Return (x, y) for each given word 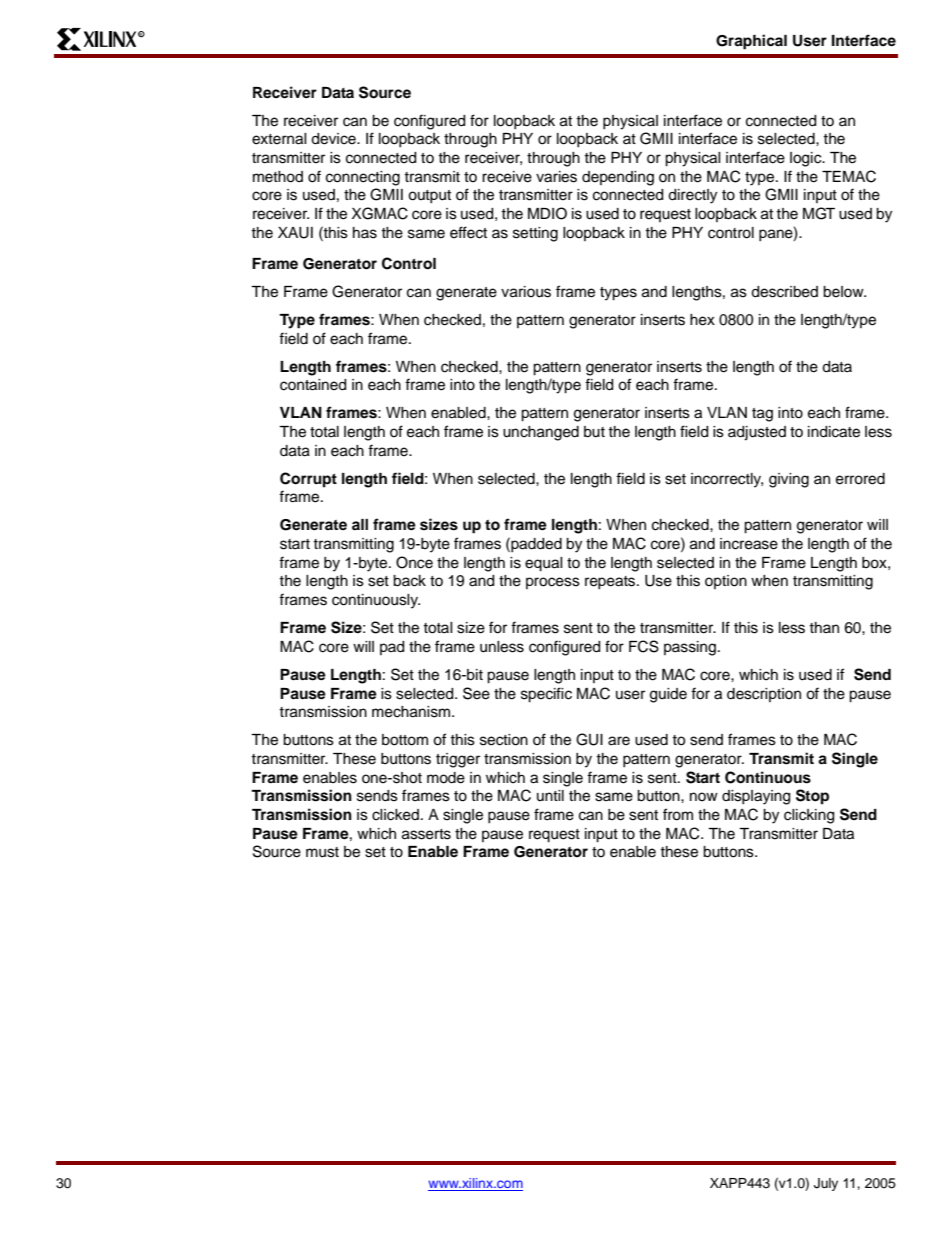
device (334, 139)
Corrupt (308, 480)
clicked (395, 815)
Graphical (751, 42)
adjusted (757, 433)
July (826, 1184)
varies (556, 177)
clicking (809, 816)
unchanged (541, 433)
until (550, 795)
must (322, 852)
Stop (812, 797)
